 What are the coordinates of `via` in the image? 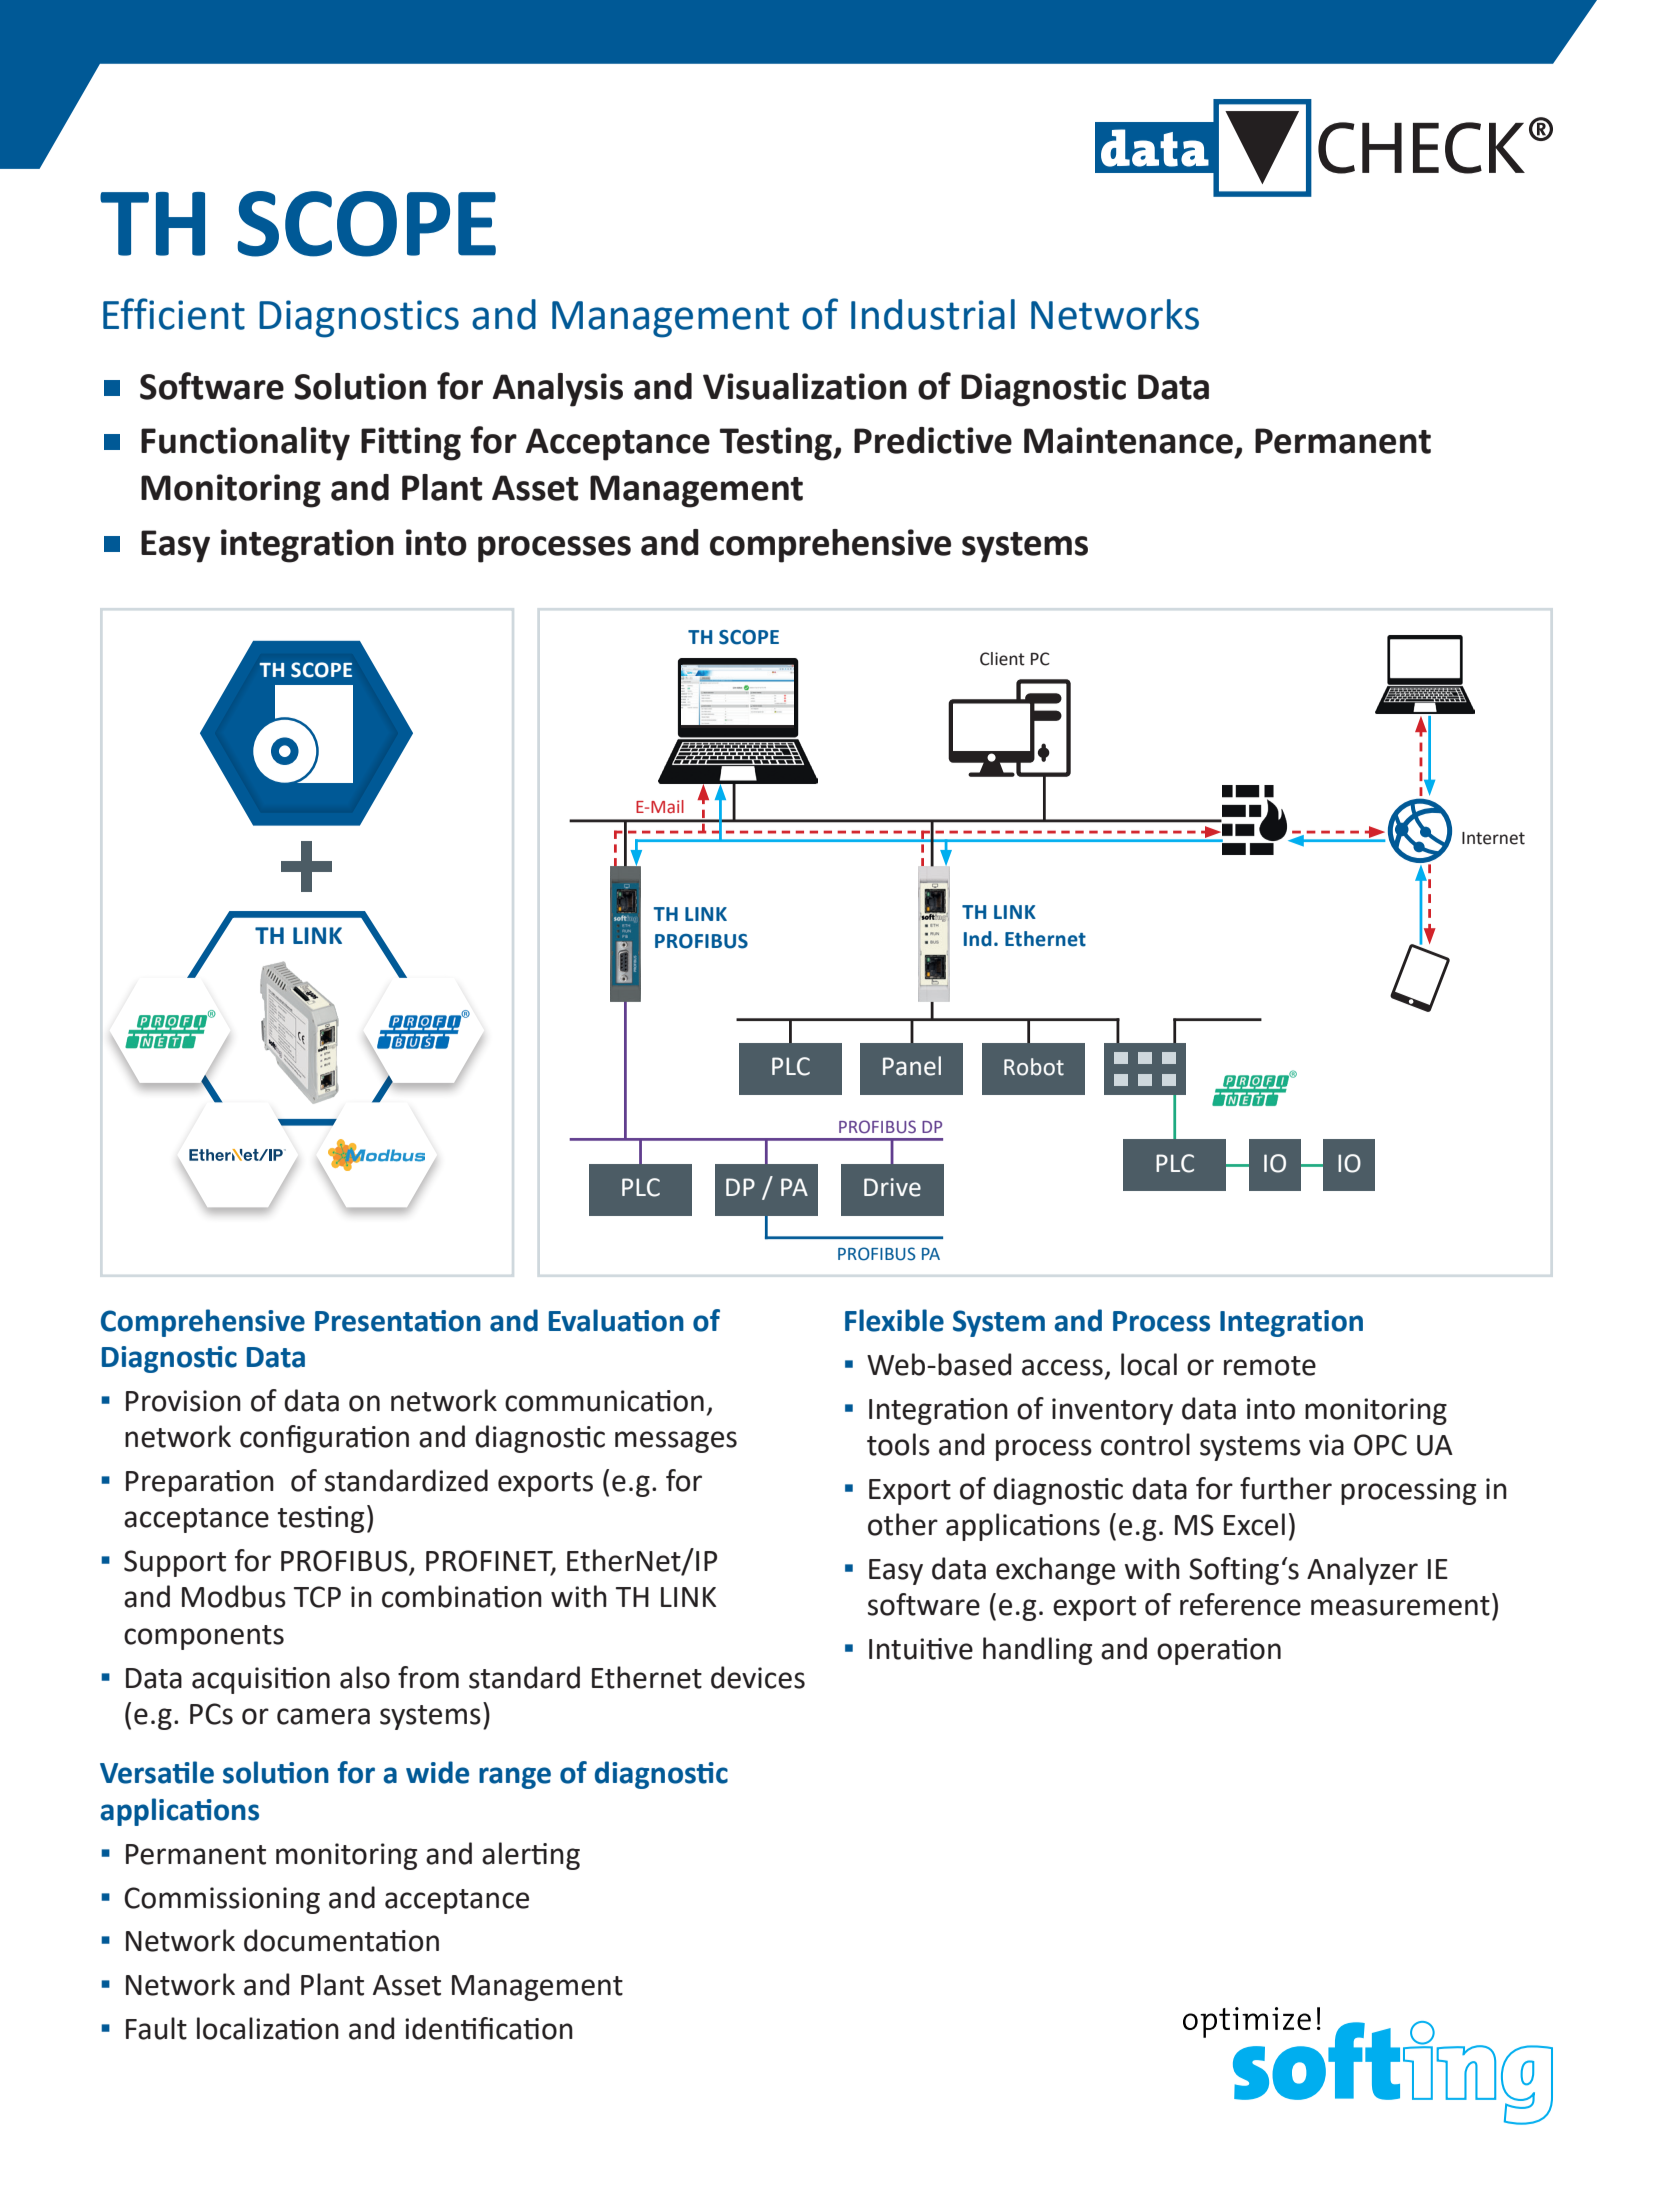 It's located at (1326, 1445).
